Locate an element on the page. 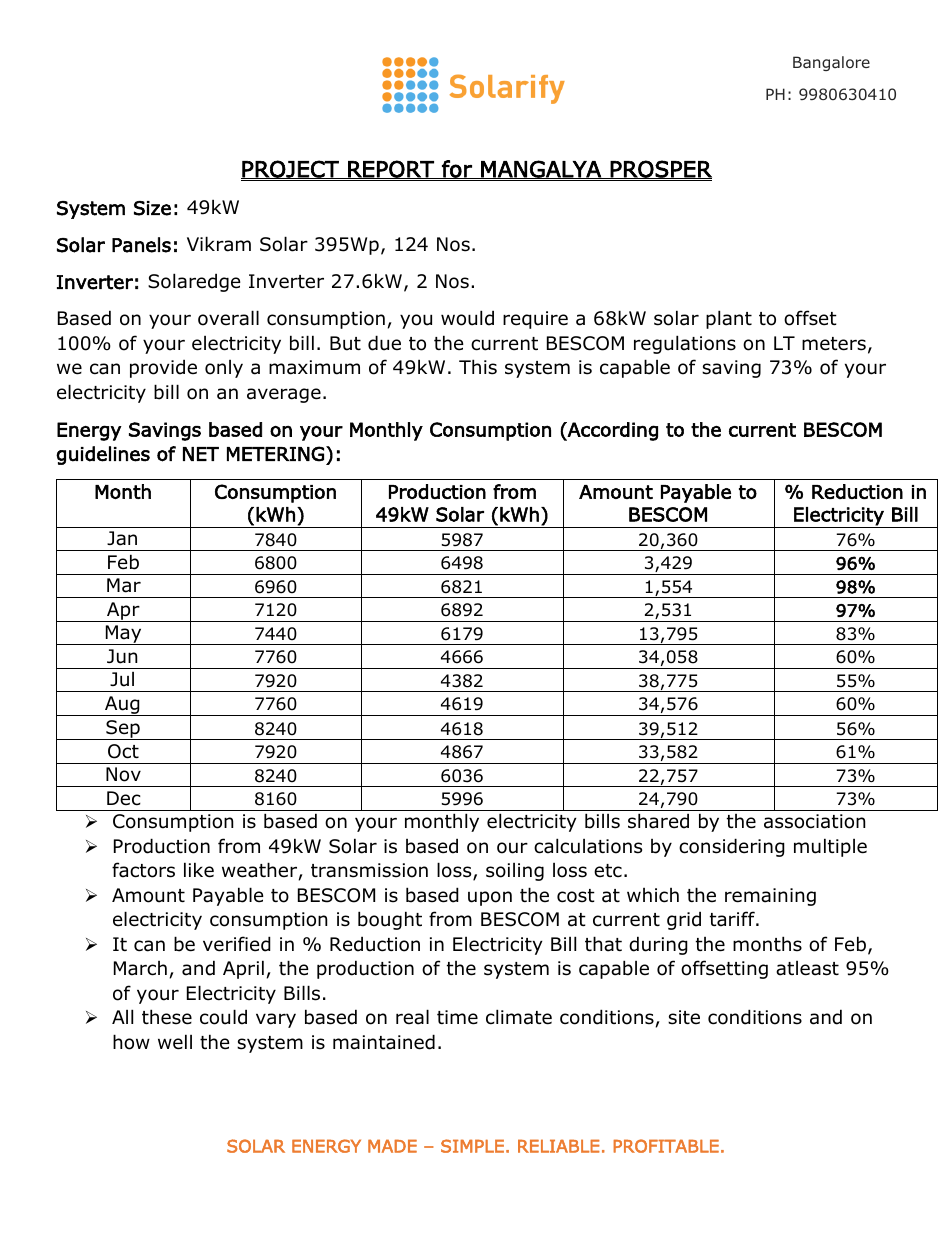  soiling is located at coordinates (515, 872).
